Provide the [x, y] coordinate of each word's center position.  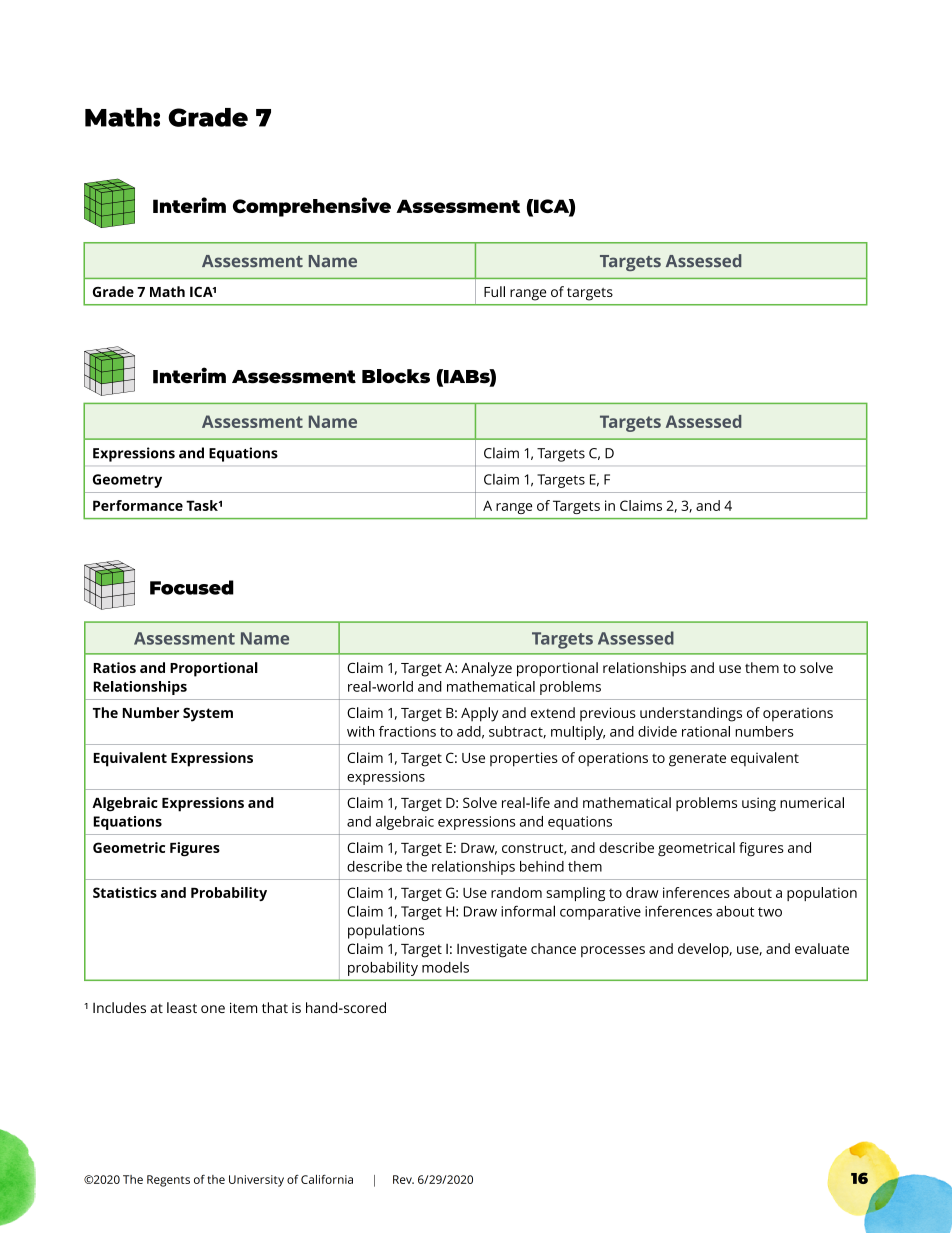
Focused [192, 587]
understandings [691, 714]
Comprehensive [312, 207]
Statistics [125, 892]
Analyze [486, 669]
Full [494, 291]
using [759, 804]
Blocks [396, 376]
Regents [168, 1181]
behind [542, 866]
